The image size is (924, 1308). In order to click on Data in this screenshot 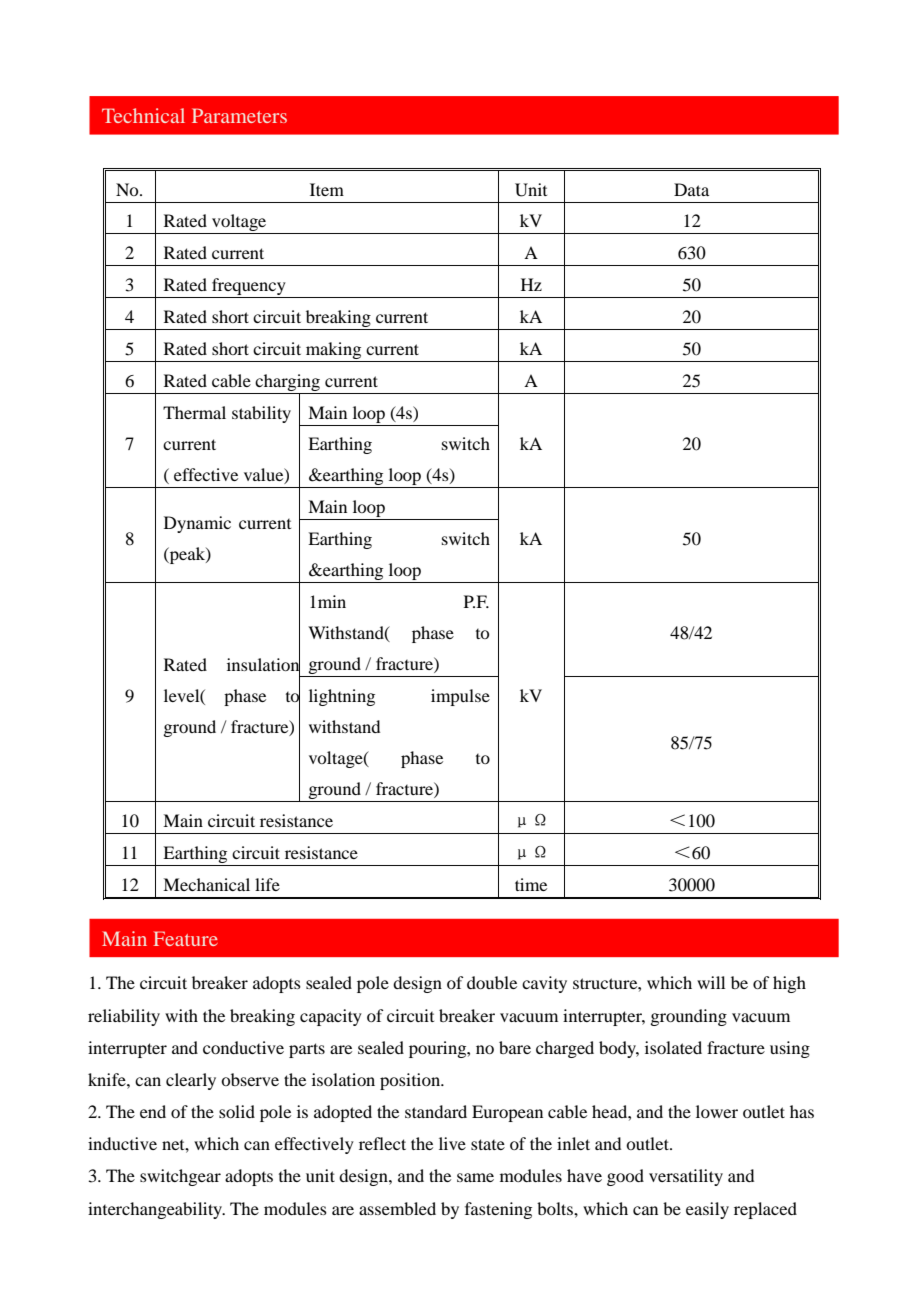, I will do `click(691, 189)`.
